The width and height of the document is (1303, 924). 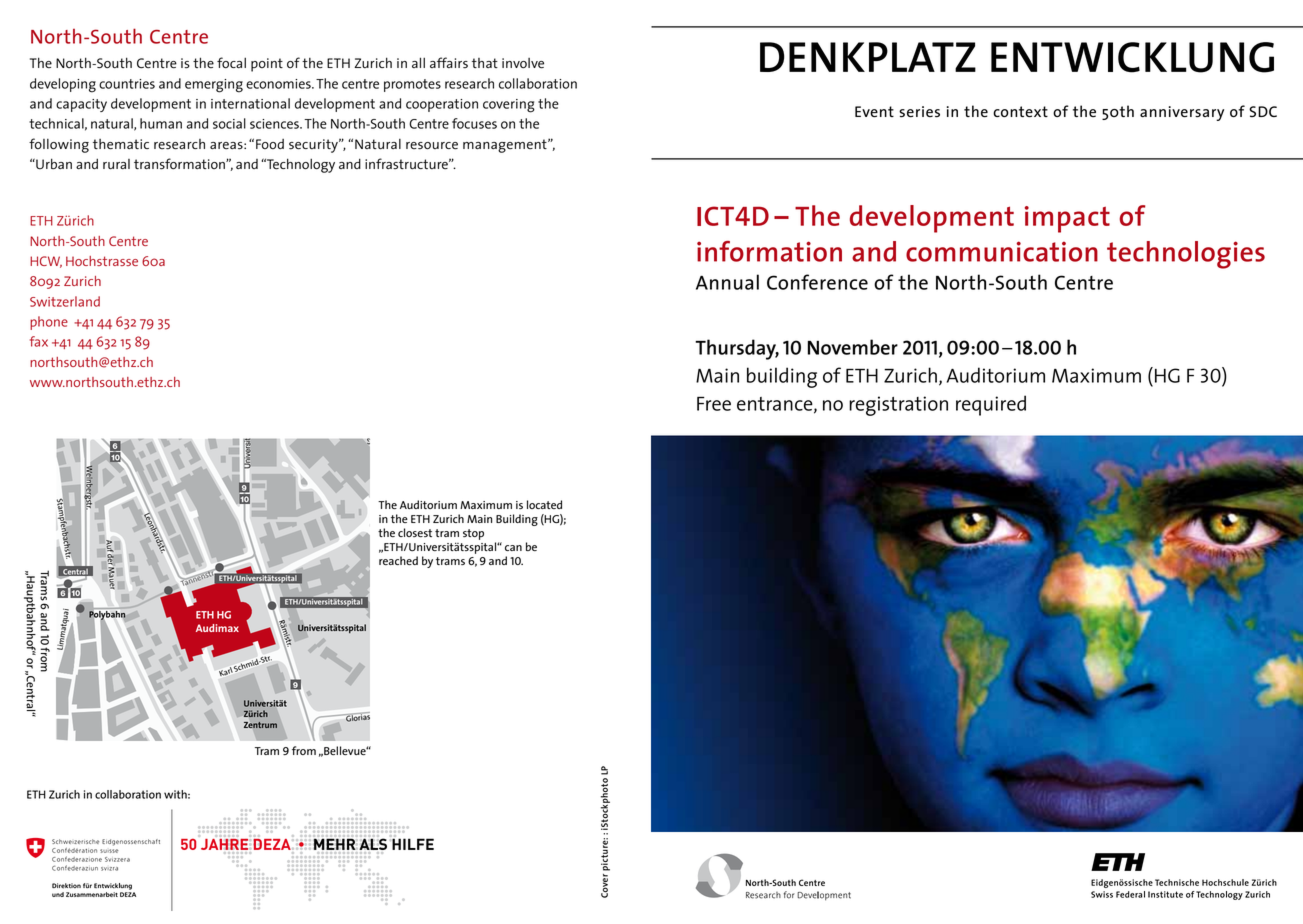 I want to click on emerging, so click(x=214, y=86).
